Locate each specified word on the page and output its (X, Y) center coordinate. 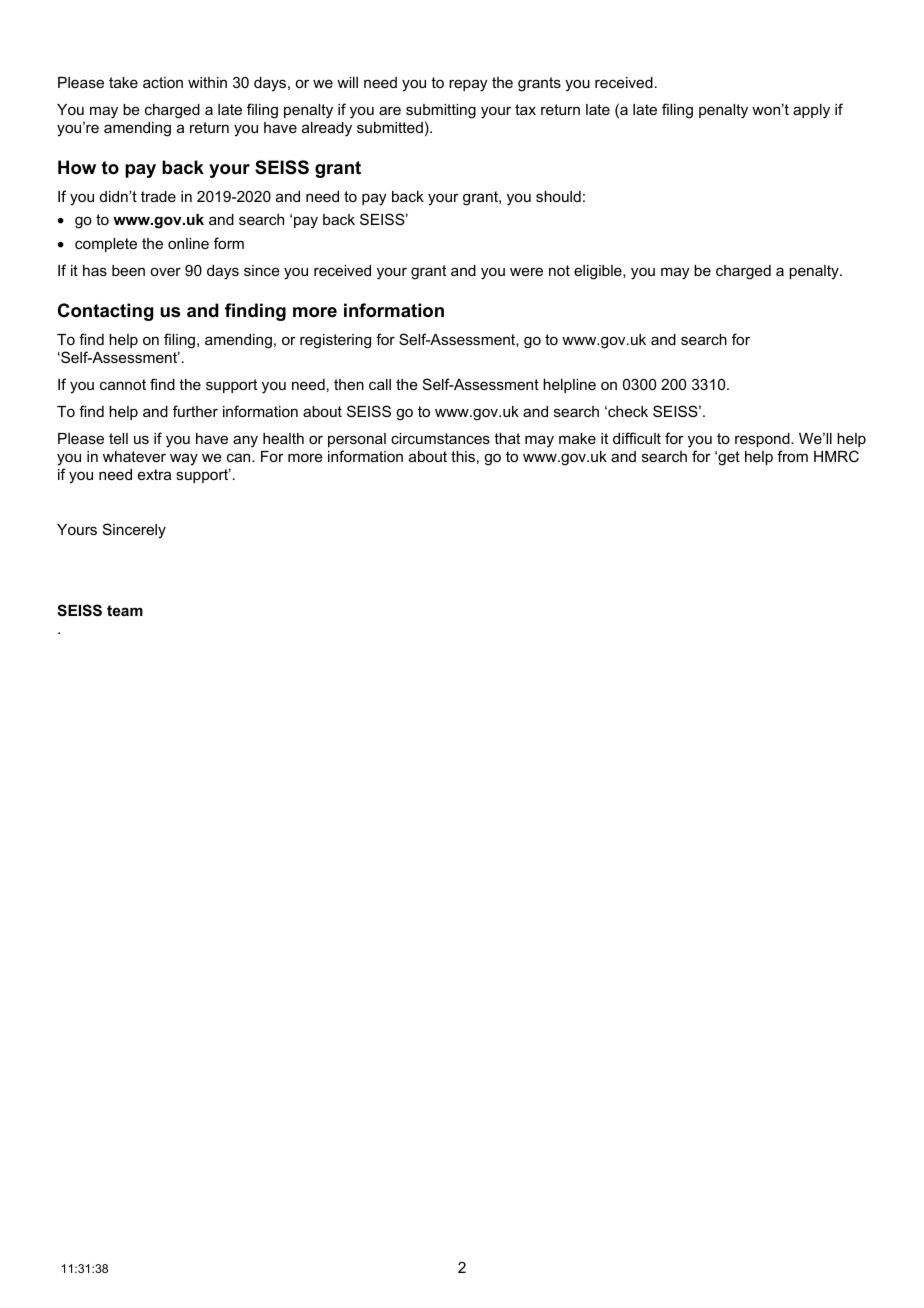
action (163, 82)
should (558, 196)
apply (811, 111)
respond (763, 440)
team (125, 610)
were (526, 271)
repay (468, 85)
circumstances (440, 438)
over (165, 271)
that (507, 438)
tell (118, 438)
